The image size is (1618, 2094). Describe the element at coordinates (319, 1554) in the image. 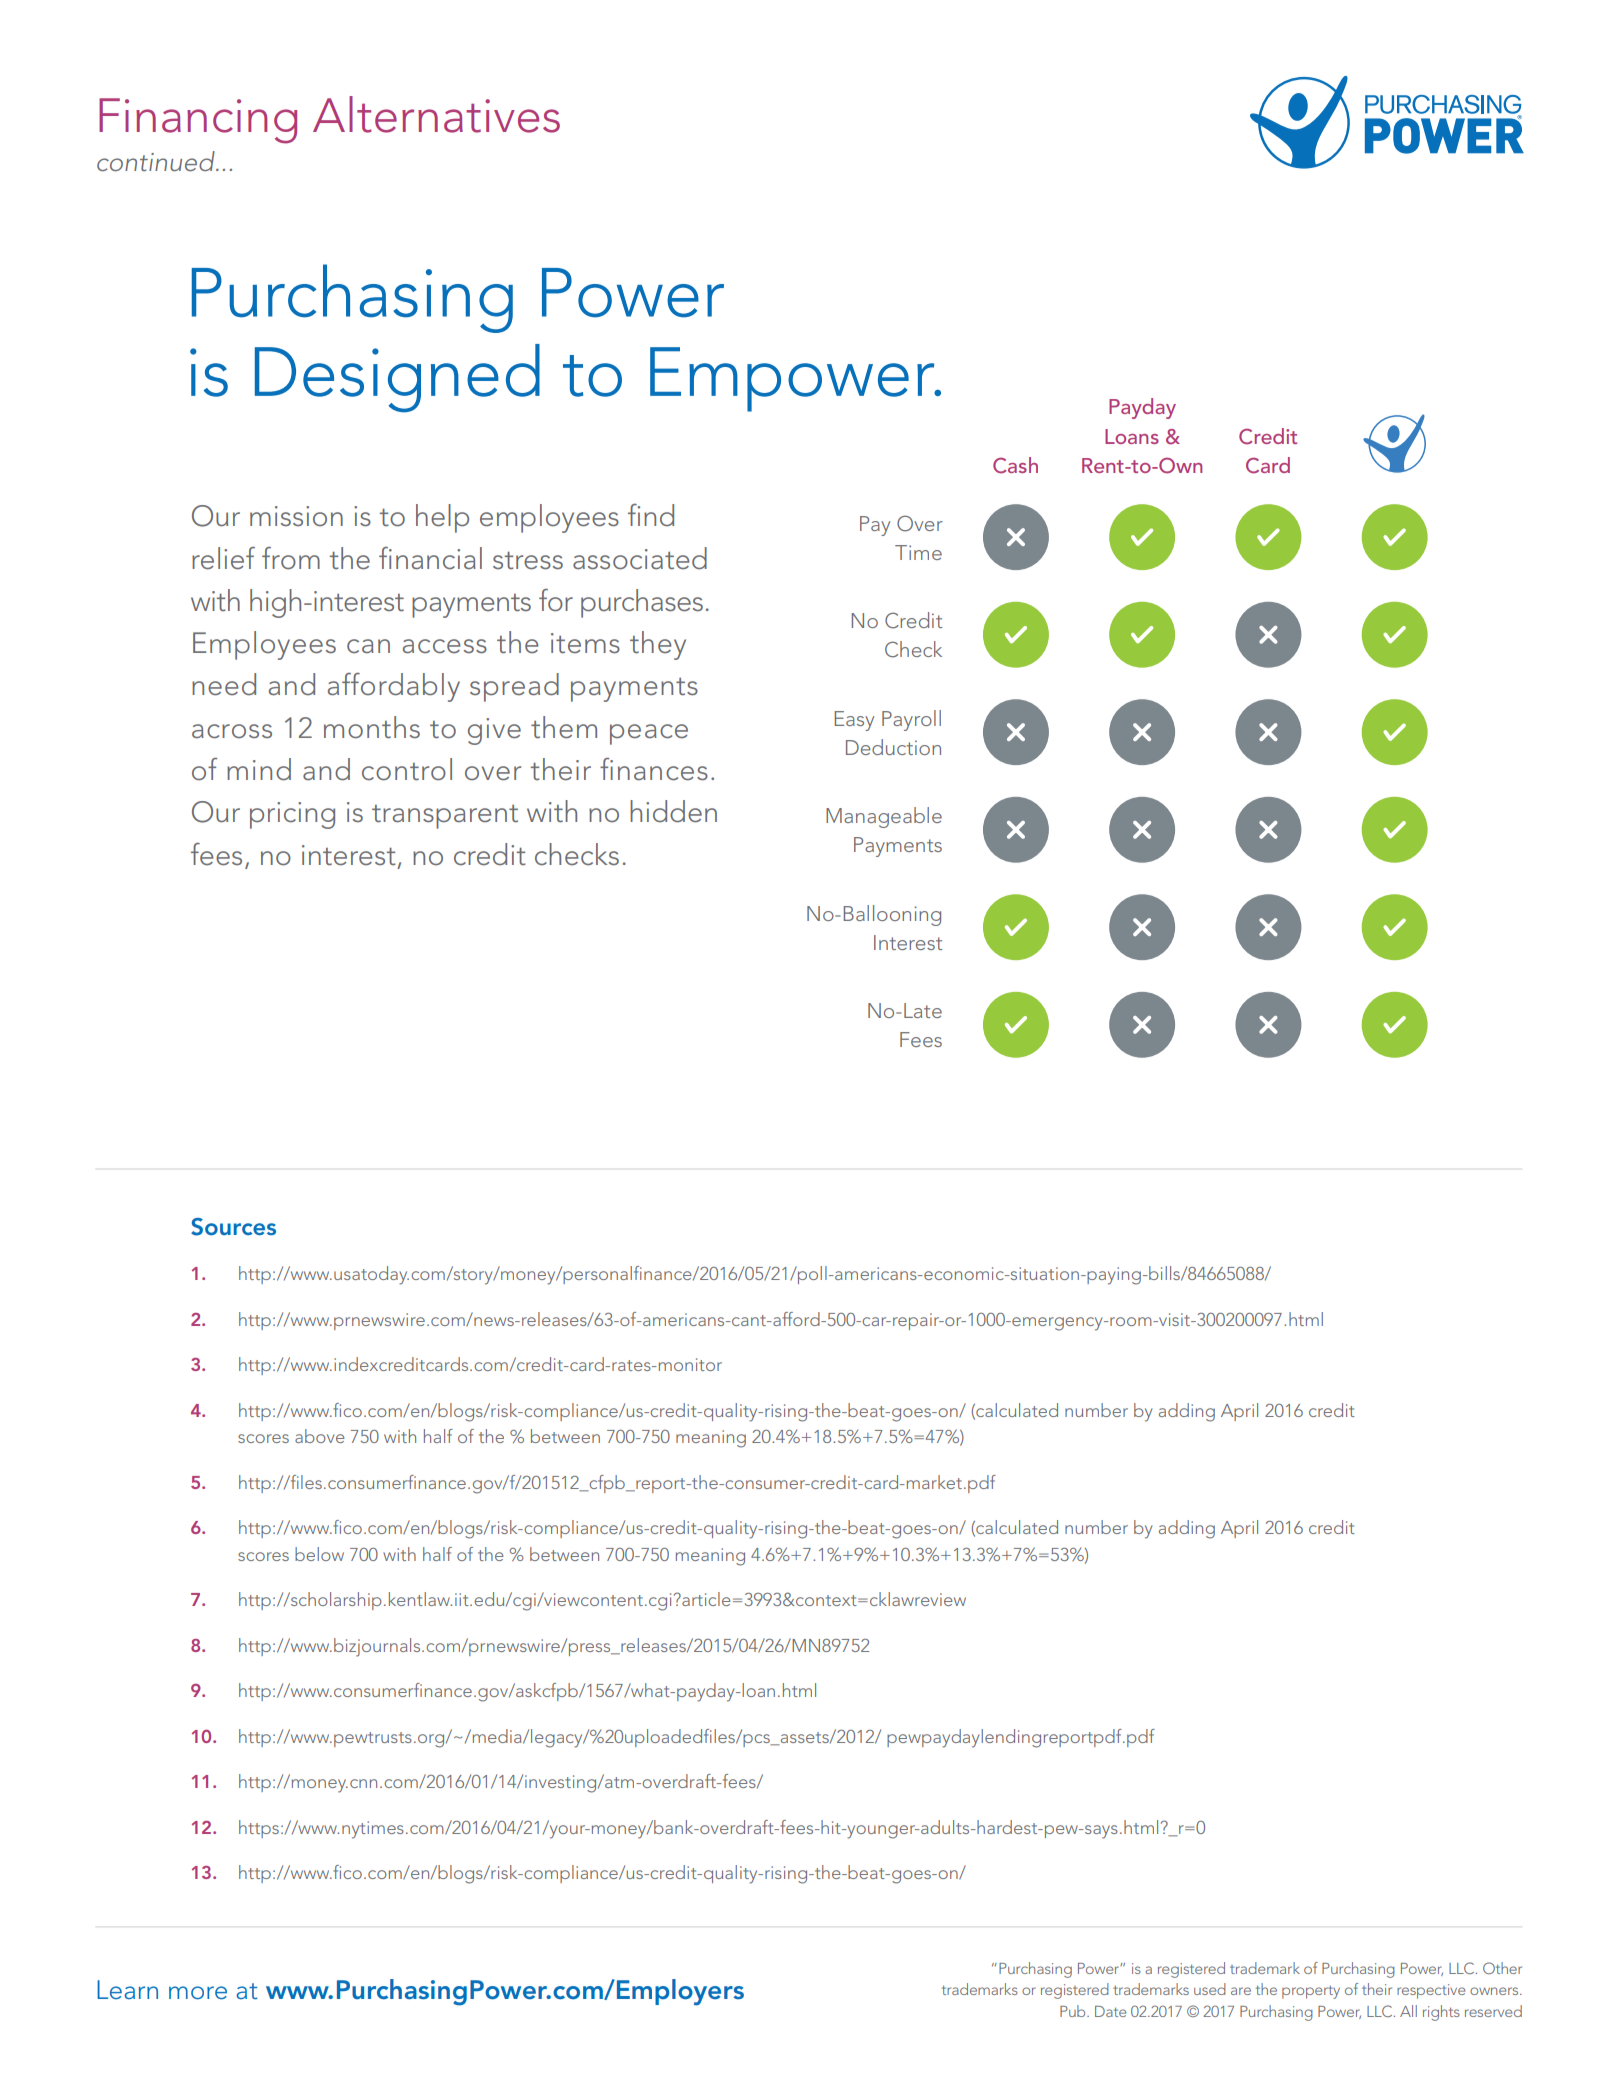

I see `below` at that location.
